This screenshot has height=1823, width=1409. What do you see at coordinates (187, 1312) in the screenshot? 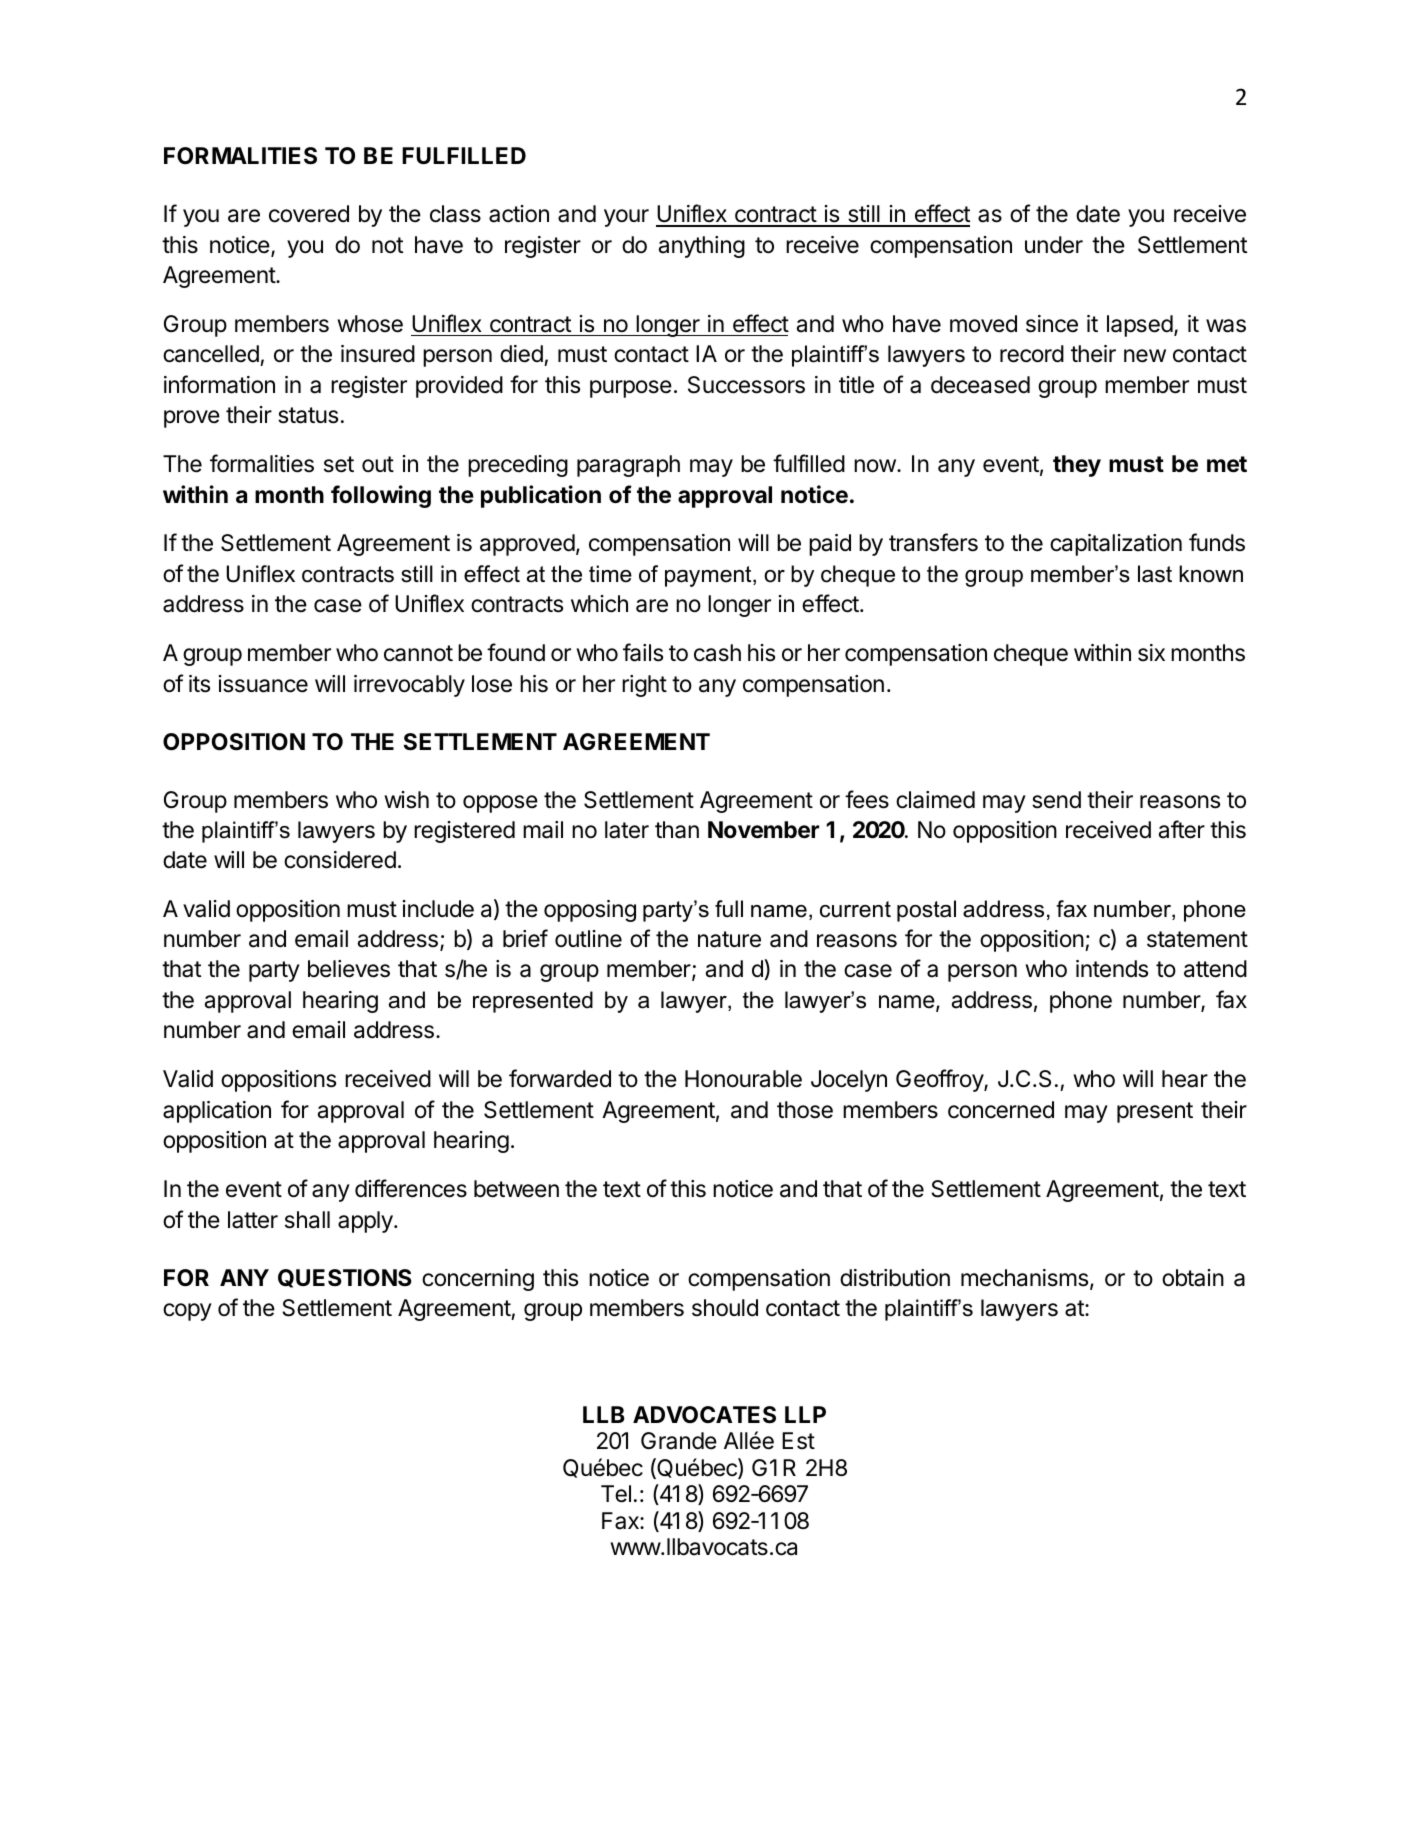
I see `copy` at bounding box center [187, 1312].
